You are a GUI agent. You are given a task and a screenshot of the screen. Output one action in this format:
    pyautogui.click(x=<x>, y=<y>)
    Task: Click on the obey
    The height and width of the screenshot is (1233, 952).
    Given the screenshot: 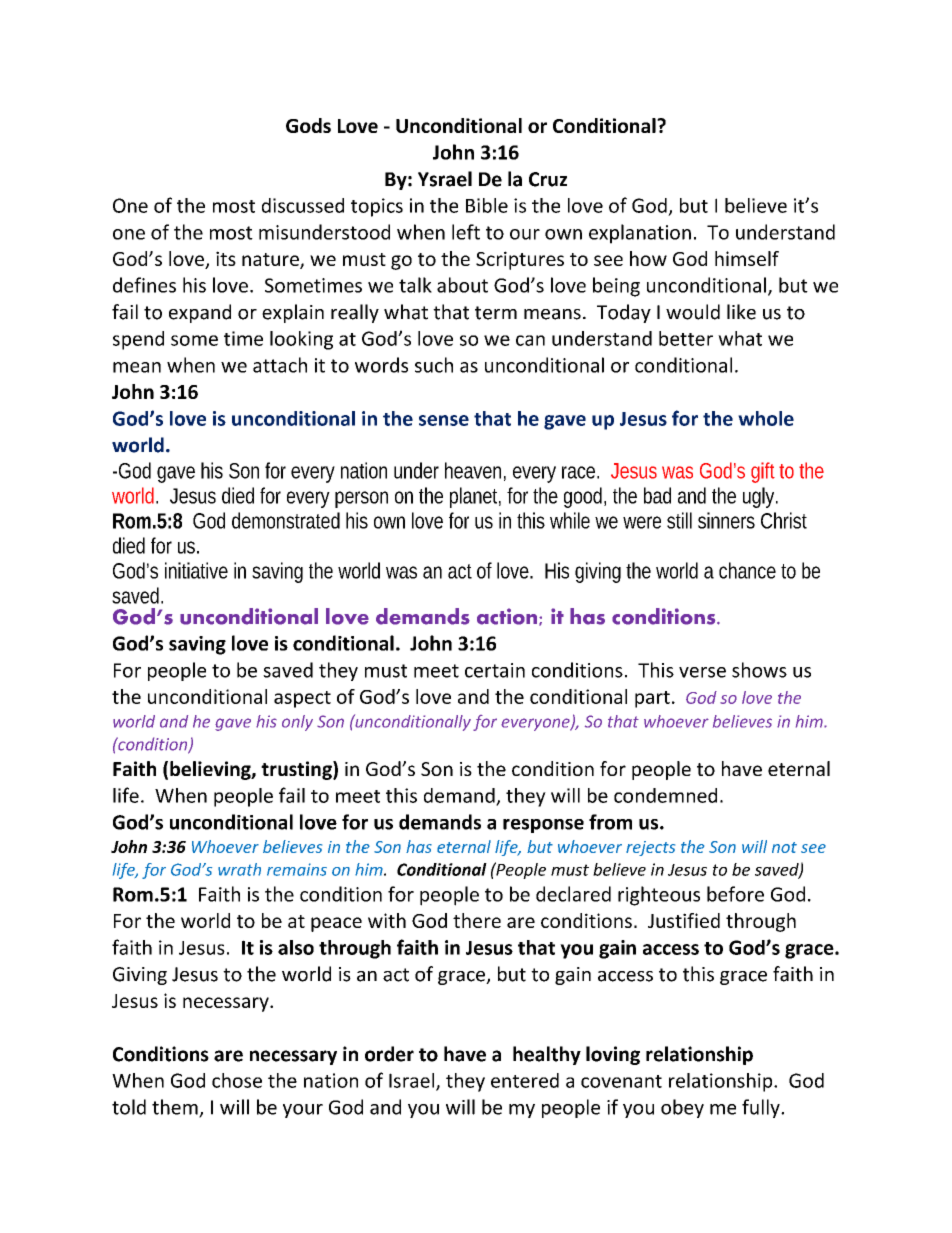 What is the action you would take?
    pyautogui.click(x=682, y=1108)
